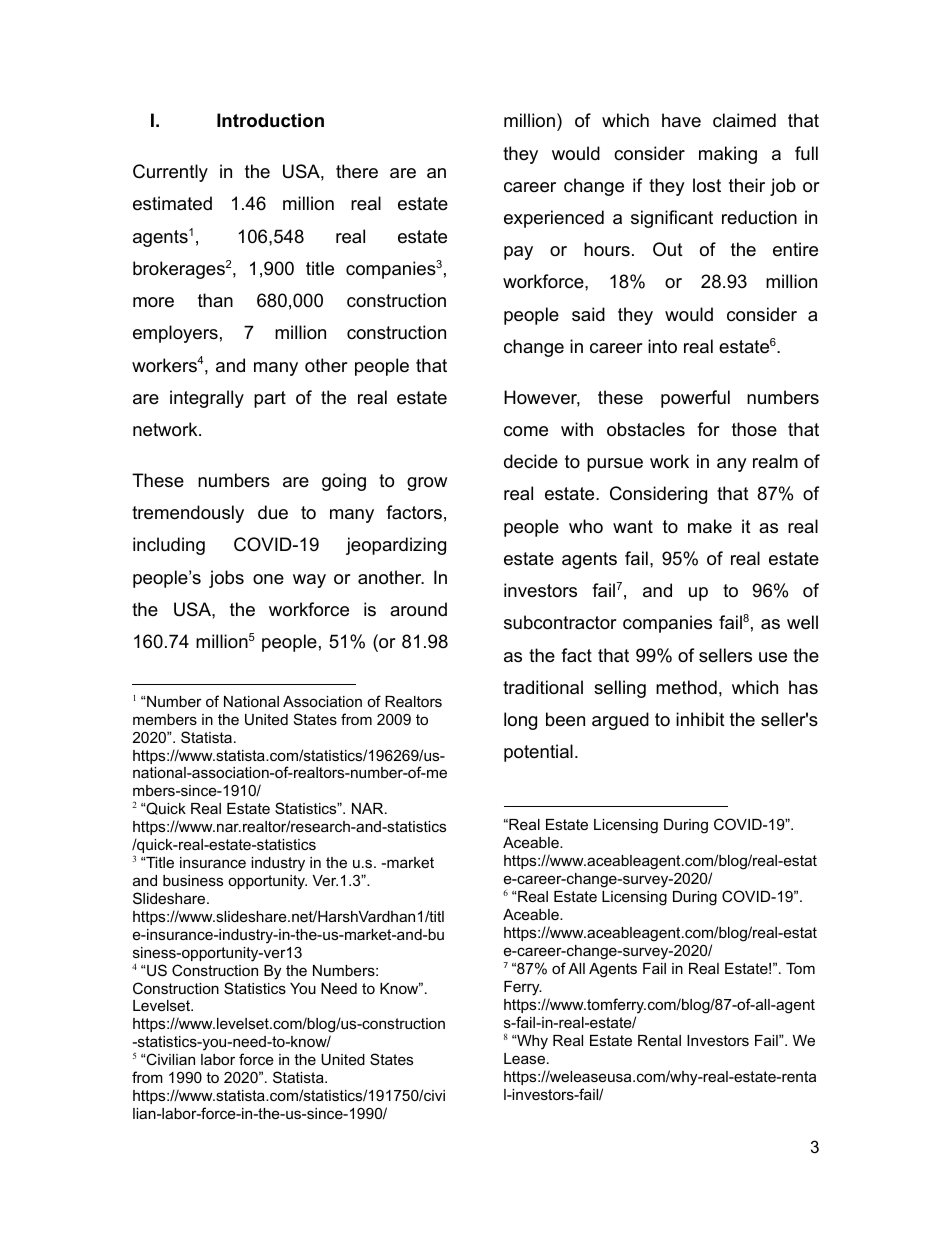 The width and height of the screenshot is (952, 1233). Describe the element at coordinates (668, 249) in the screenshot. I see `Out` at that location.
